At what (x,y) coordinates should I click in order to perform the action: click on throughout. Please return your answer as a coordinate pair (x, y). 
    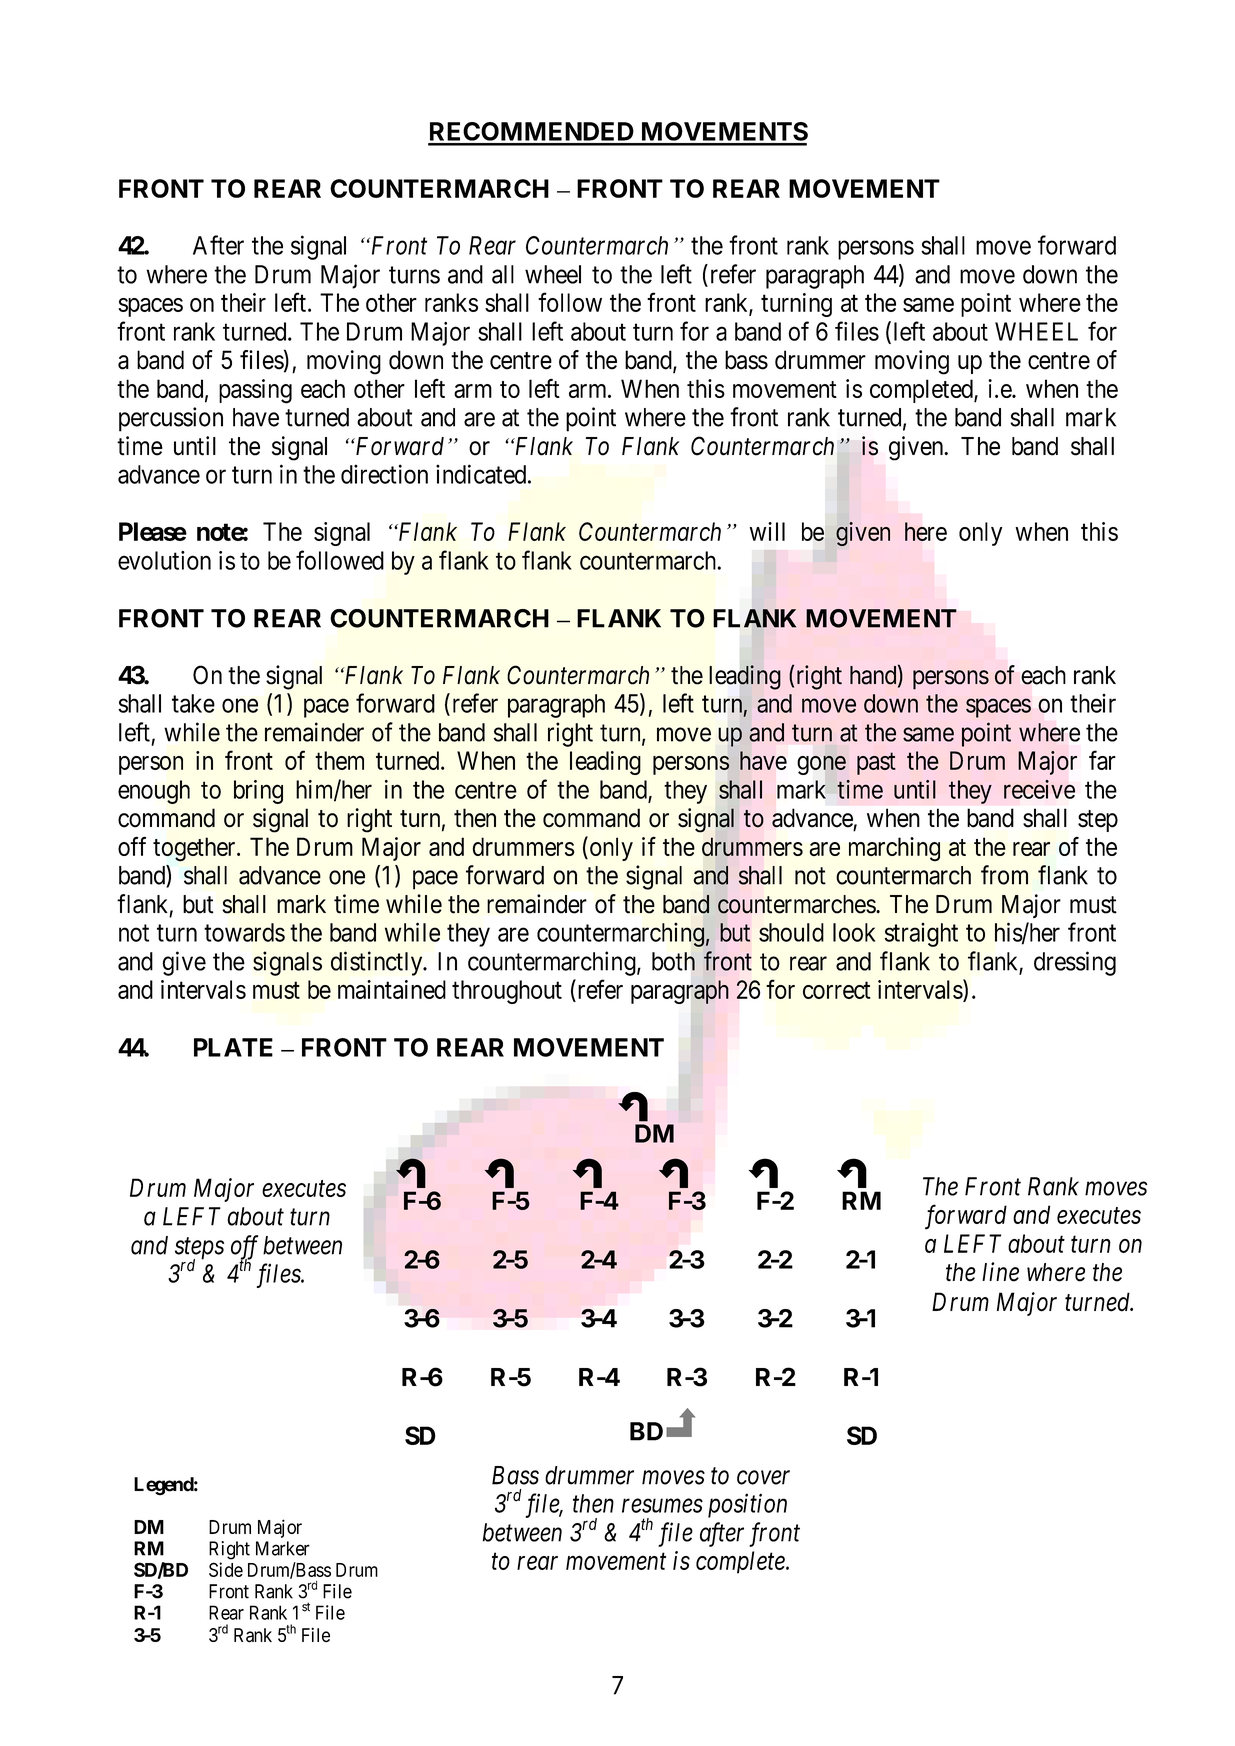
    Looking at the image, I should click on (507, 992).
